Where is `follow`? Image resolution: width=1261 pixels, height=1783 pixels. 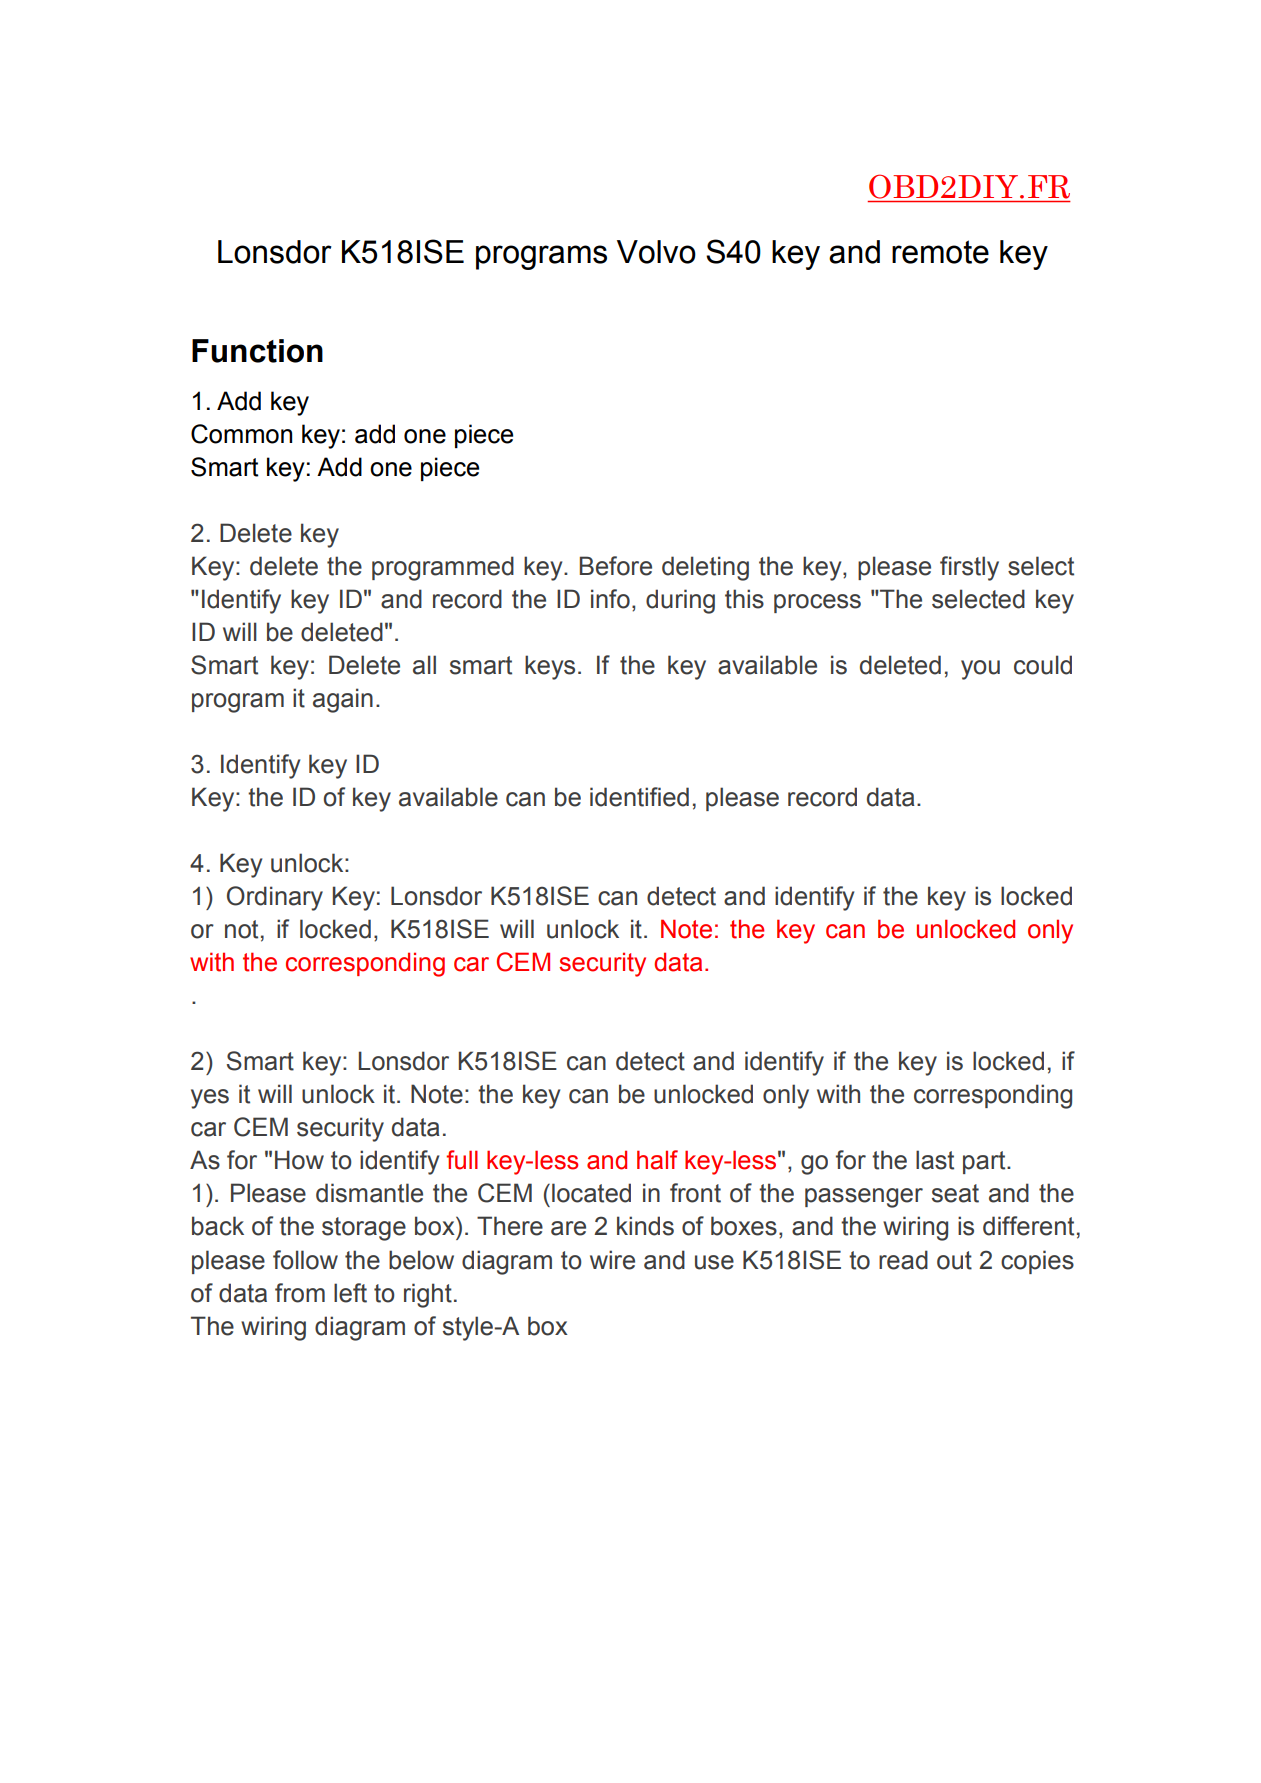 follow is located at coordinates (305, 1260).
